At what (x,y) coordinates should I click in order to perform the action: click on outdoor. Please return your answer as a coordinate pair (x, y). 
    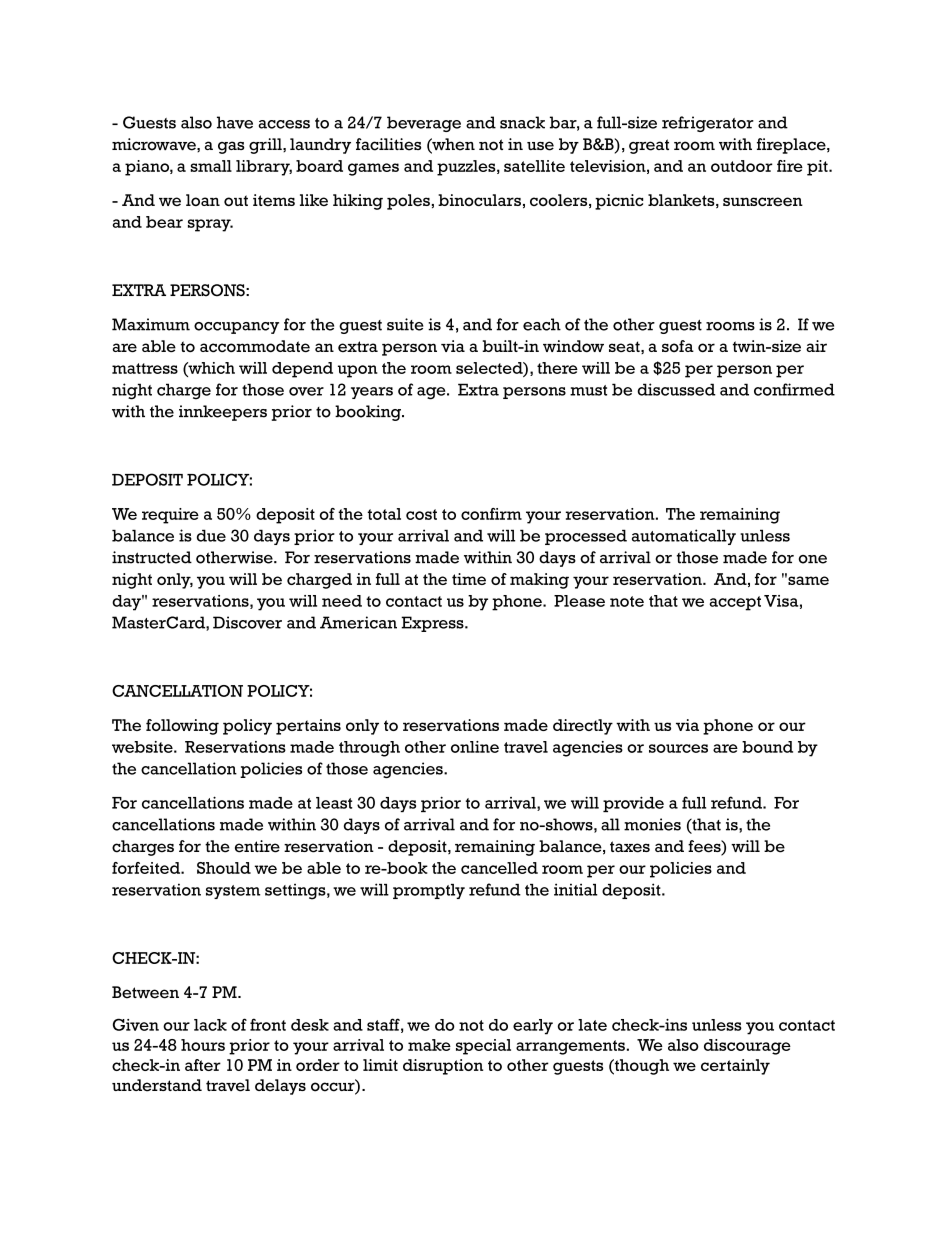
    Looking at the image, I should click on (742, 166).
